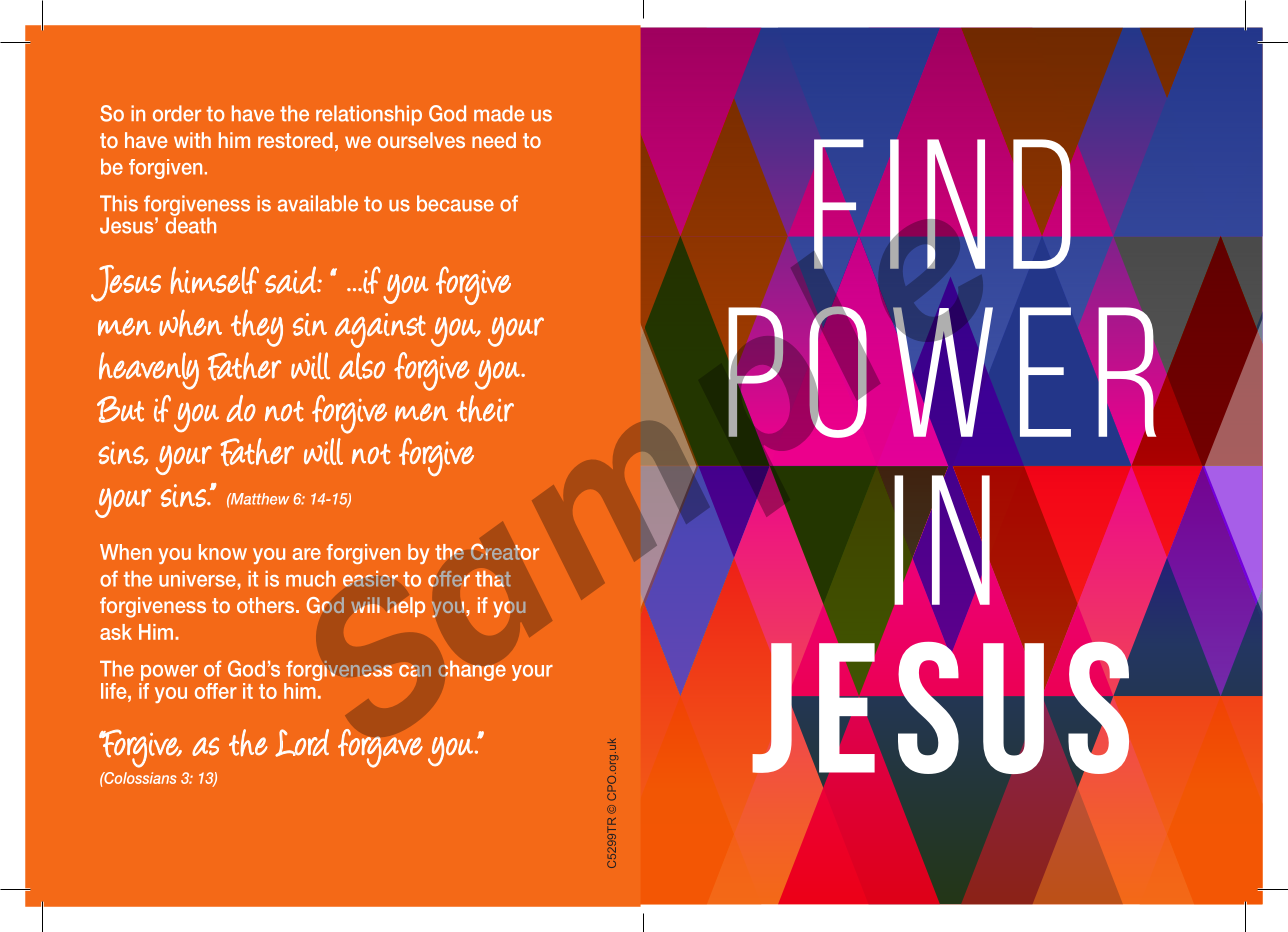  What do you see at coordinates (380, 748) in the page?
I see `forgave` at bounding box center [380, 748].
